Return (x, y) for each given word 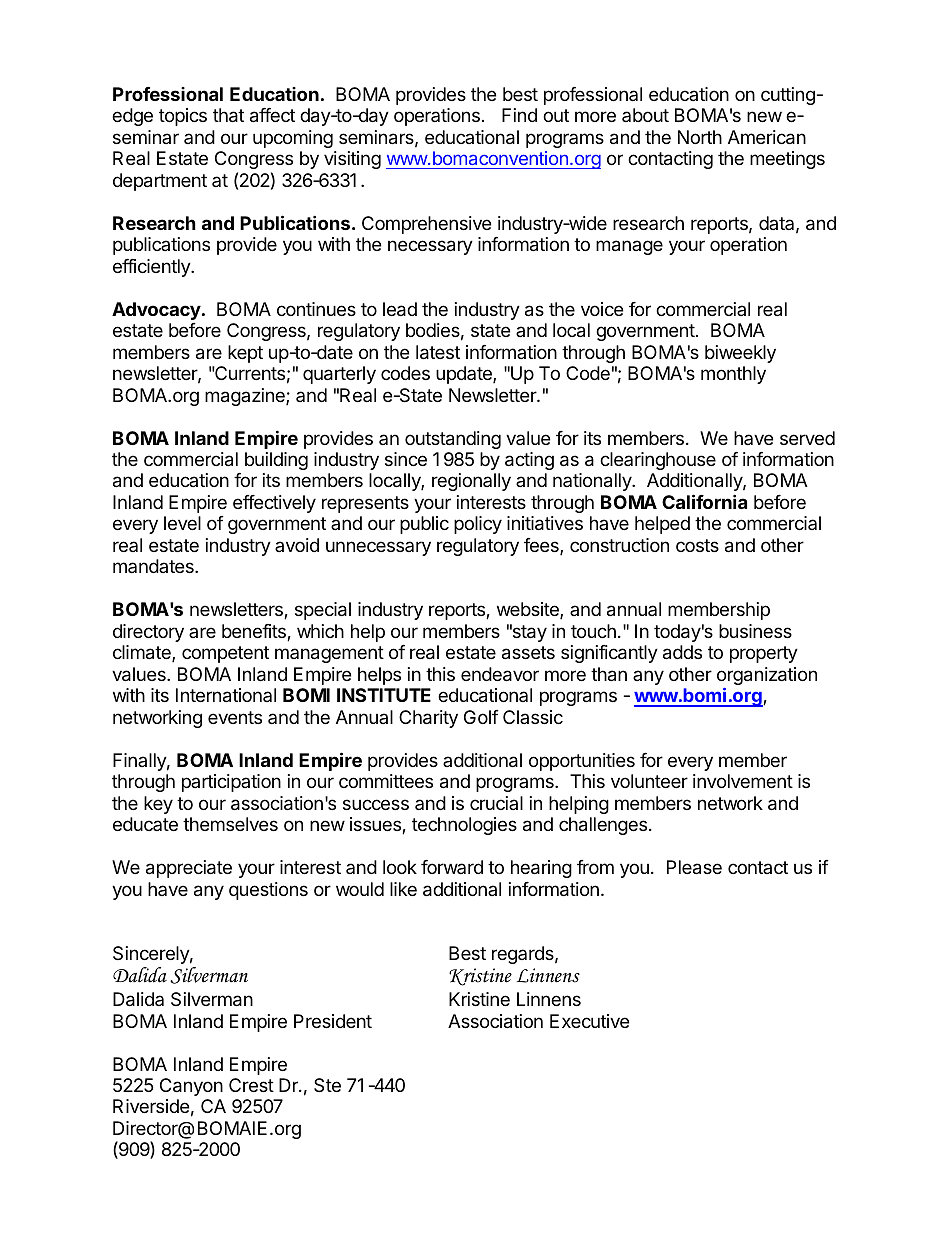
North (700, 137)
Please (694, 867)
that (228, 115)
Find (519, 115)
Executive (589, 1021)
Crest (251, 1085)
